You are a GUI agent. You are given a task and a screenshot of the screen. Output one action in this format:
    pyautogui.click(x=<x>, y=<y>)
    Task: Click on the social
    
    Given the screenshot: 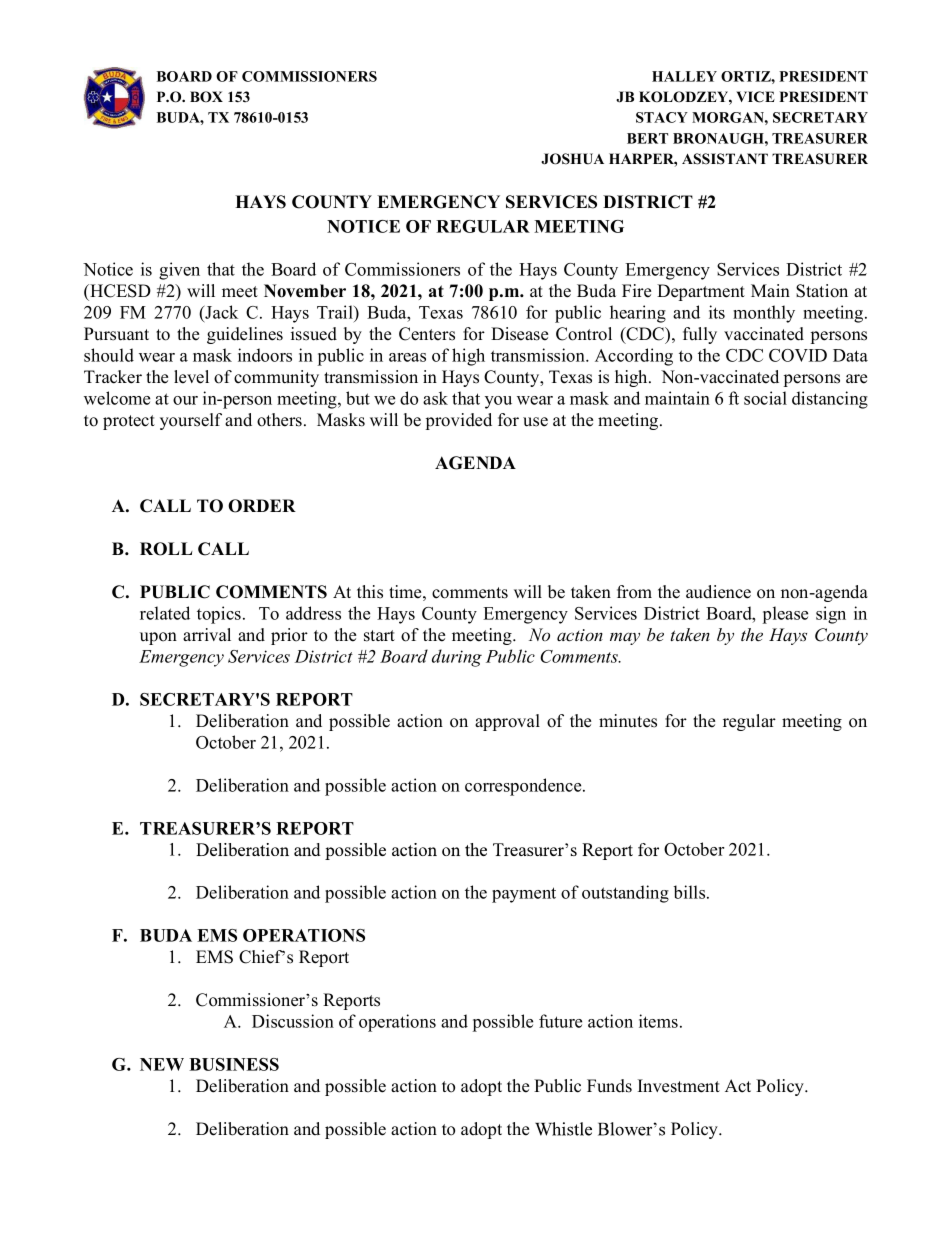 What is the action you would take?
    pyautogui.click(x=765, y=398)
